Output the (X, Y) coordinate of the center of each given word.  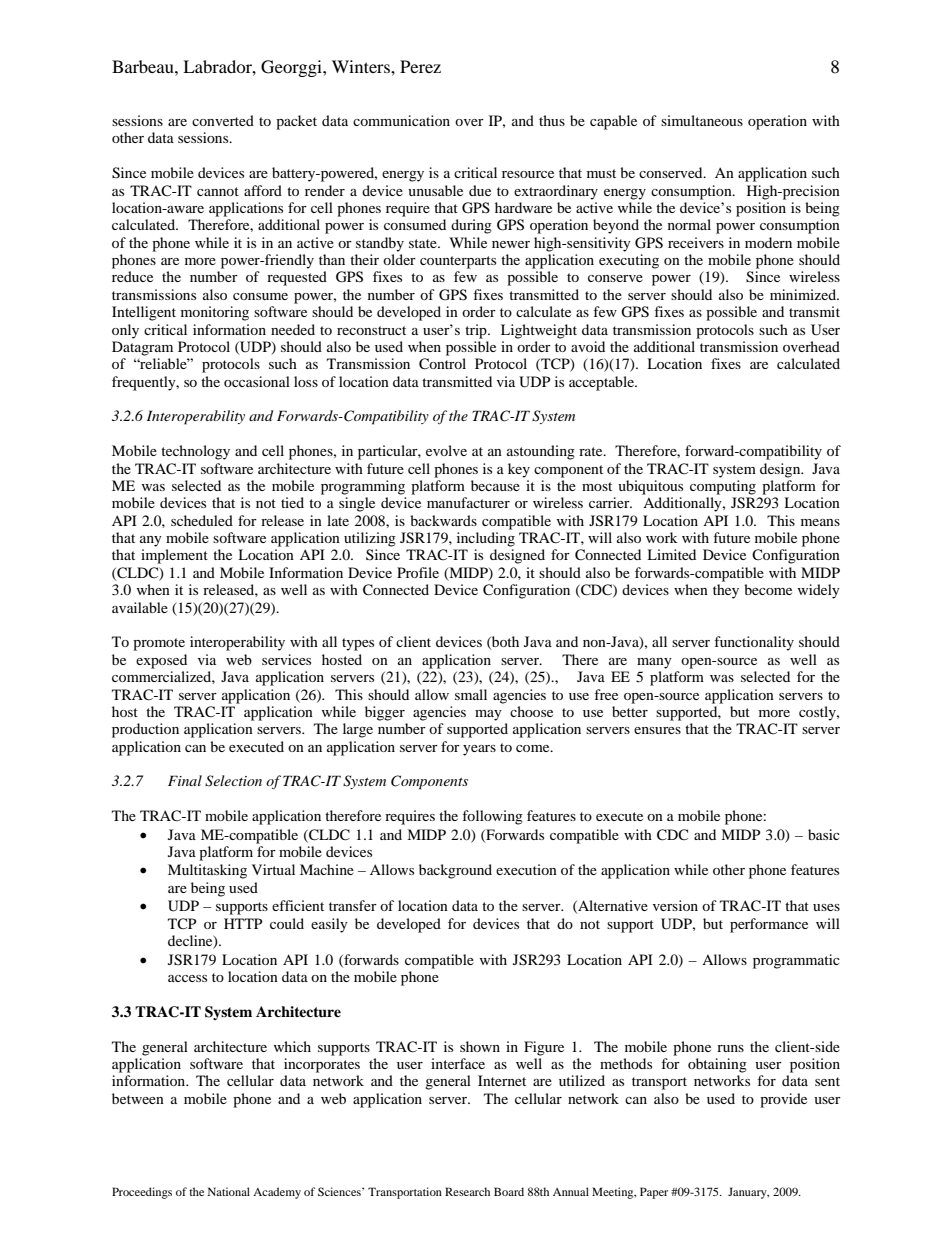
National (229, 1191)
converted (223, 120)
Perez (420, 66)
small (471, 694)
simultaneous (702, 120)
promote (159, 644)
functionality (754, 643)
